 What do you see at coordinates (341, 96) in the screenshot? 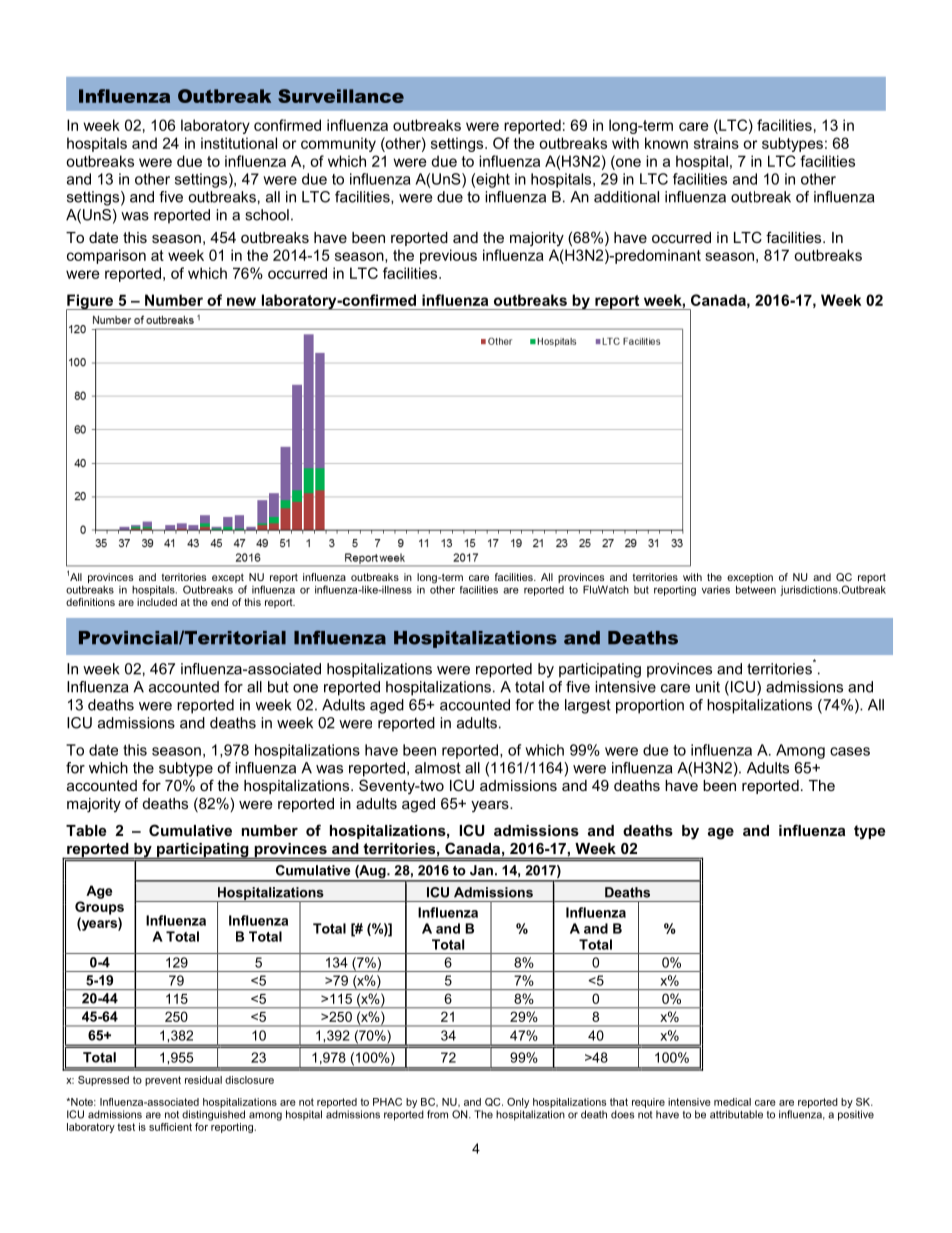
I see `Surveillance` at bounding box center [341, 96].
